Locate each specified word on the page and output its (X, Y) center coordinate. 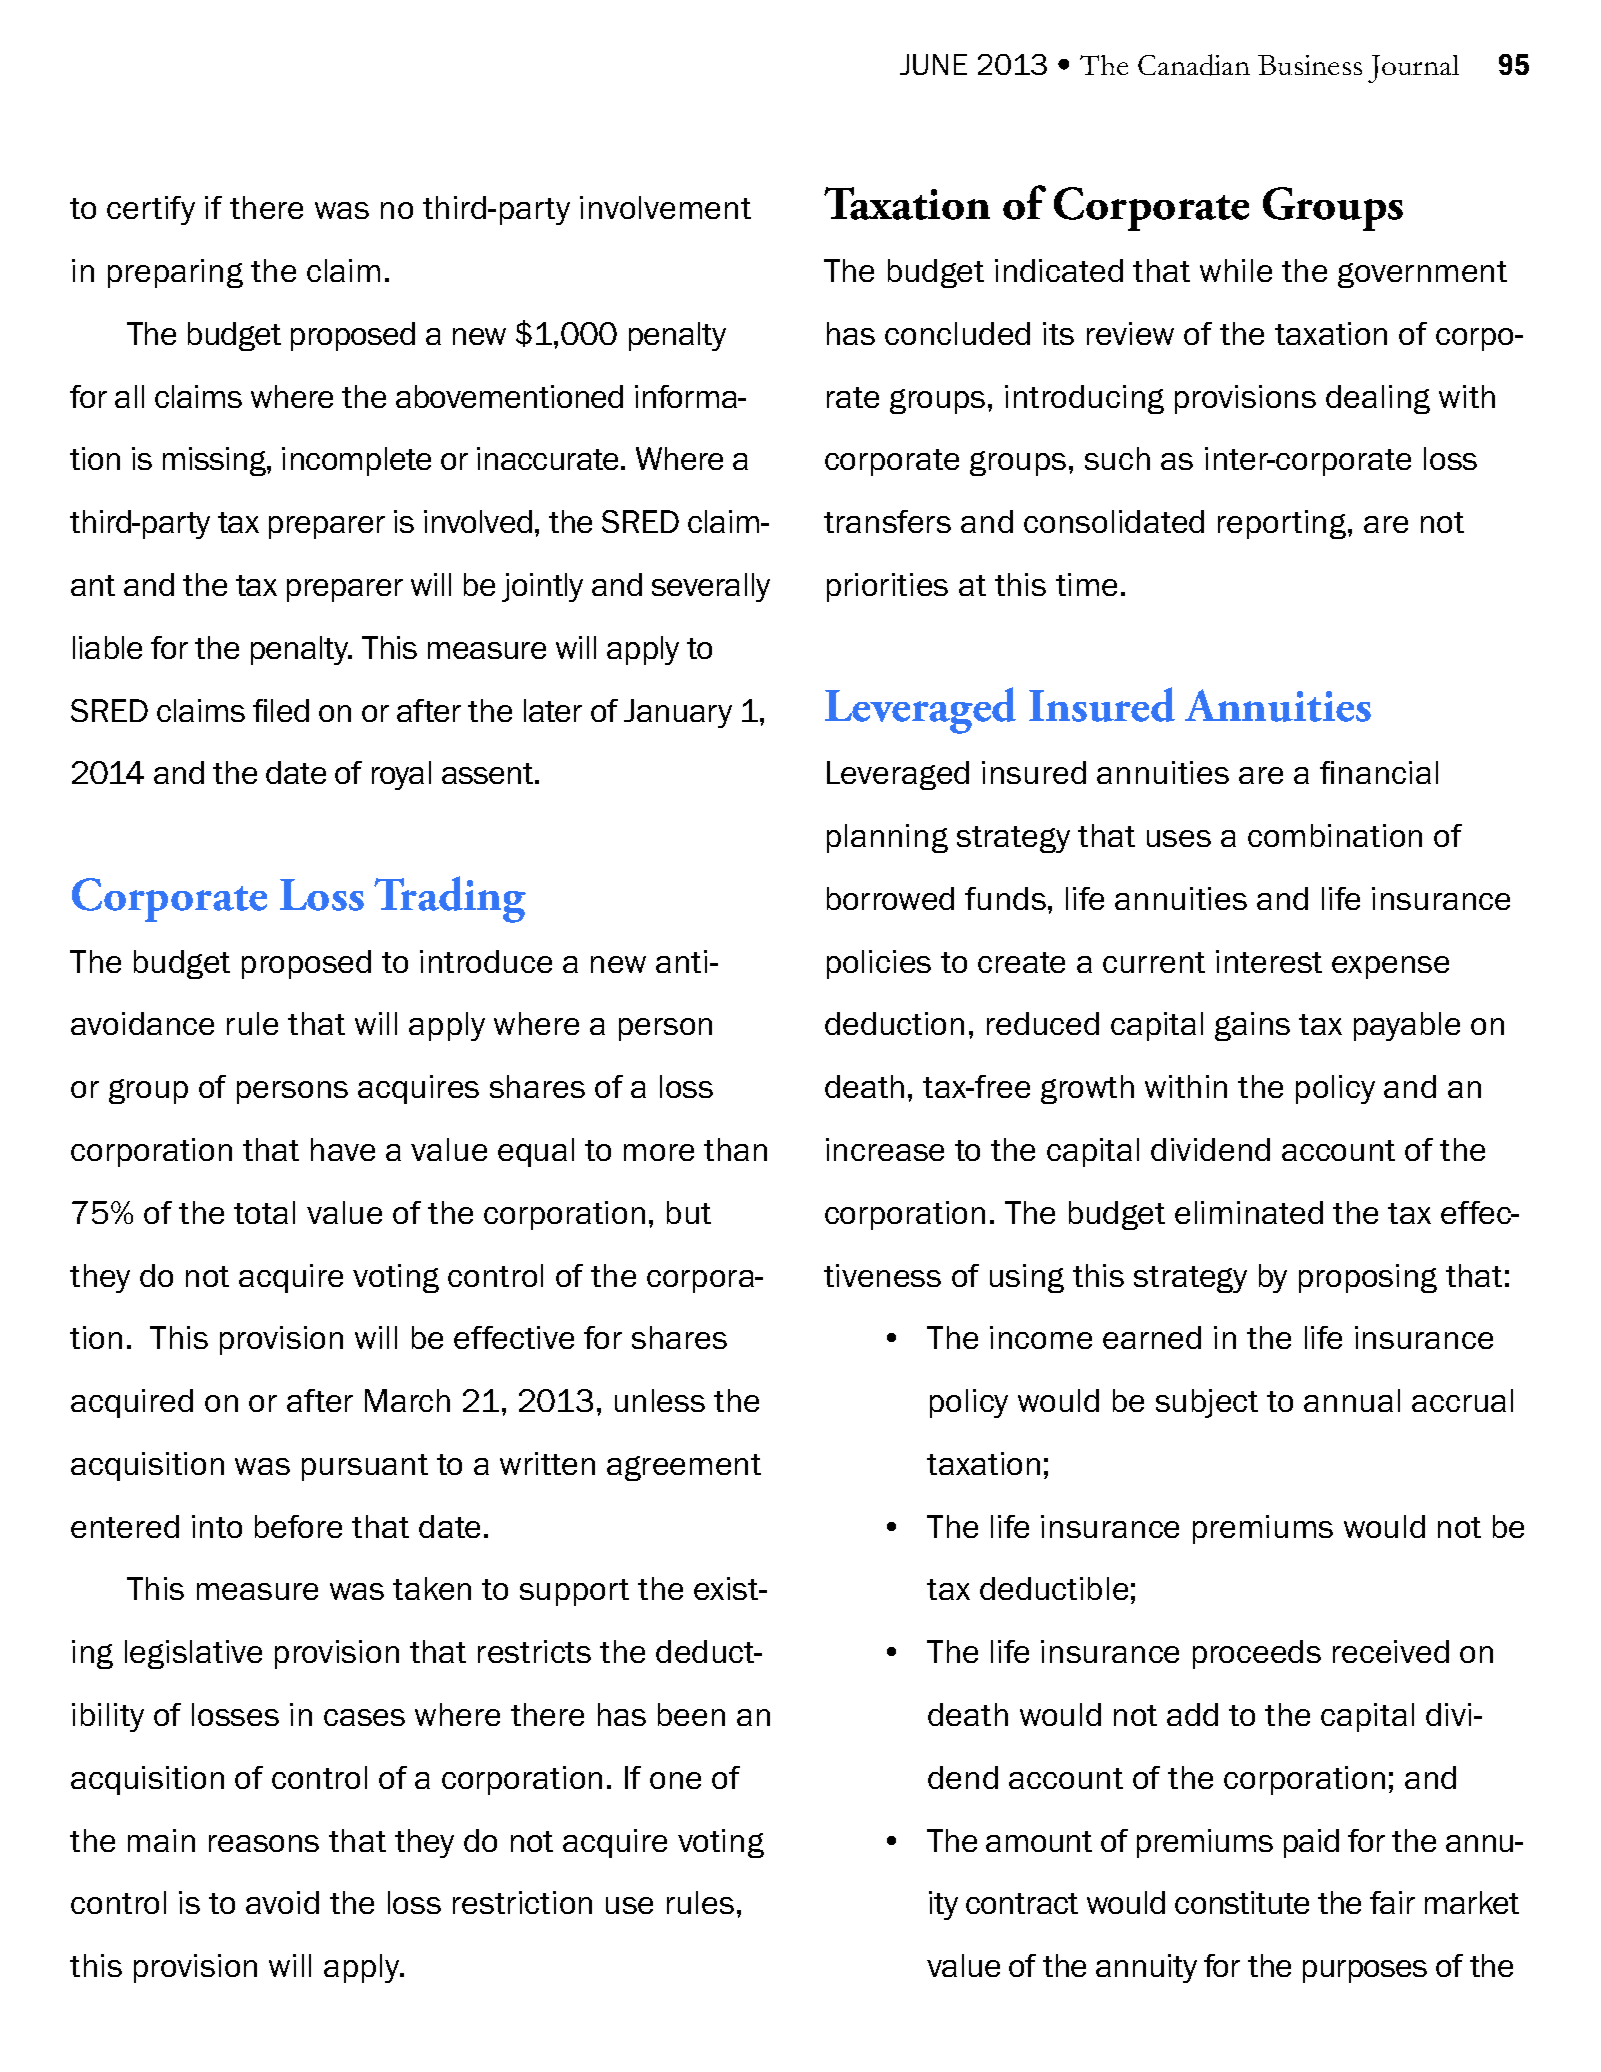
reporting (1283, 524)
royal (401, 775)
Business (1310, 65)
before (298, 1526)
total (264, 1212)
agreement (684, 1467)
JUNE (933, 64)
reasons (264, 1843)
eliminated (1249, 1212)
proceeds (1257, 1654)
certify (151, 210)
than (735, 1149)
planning (887, 838)
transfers (887, 521)
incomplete (356, 461)
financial (1379, 772)
